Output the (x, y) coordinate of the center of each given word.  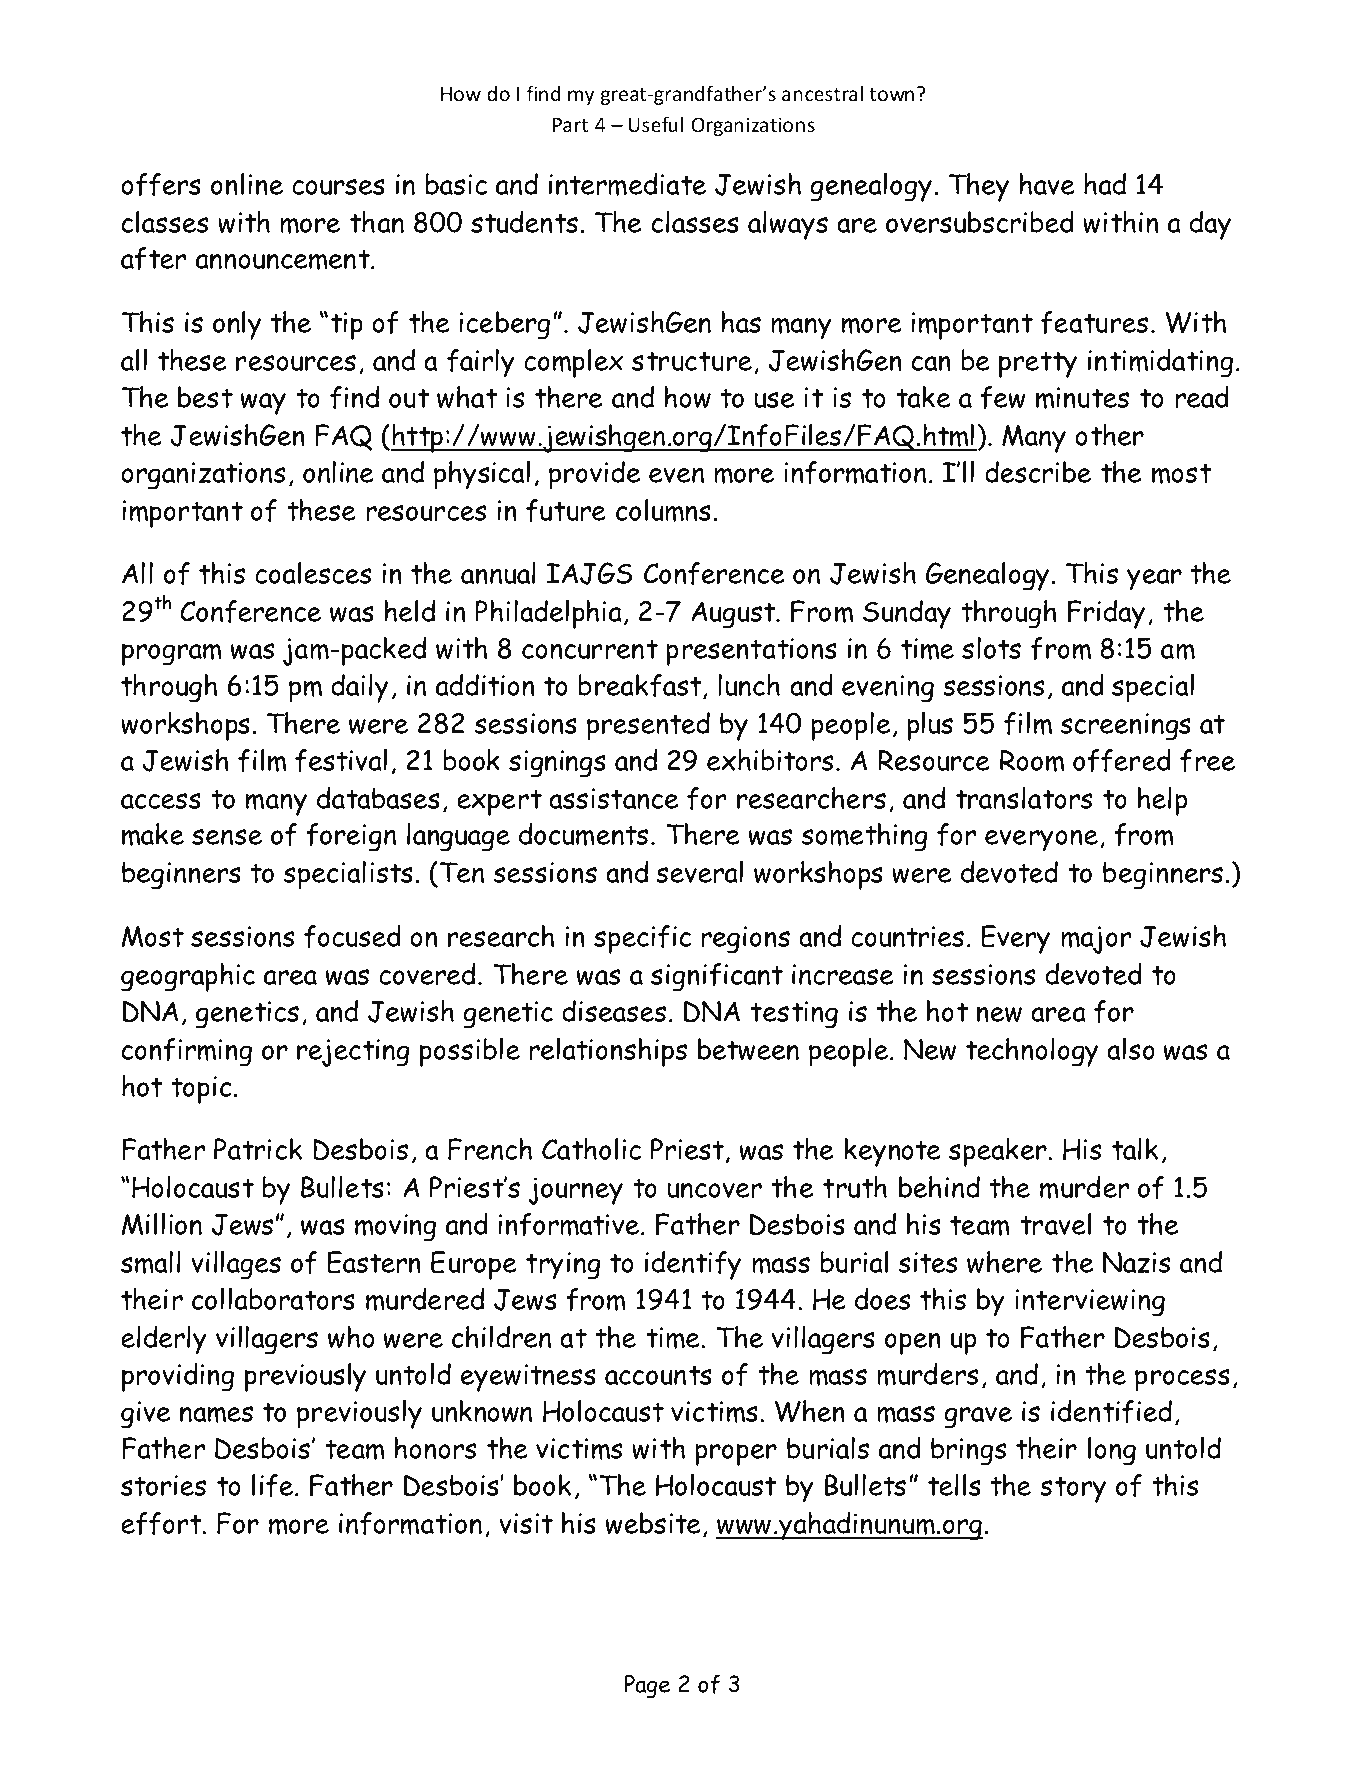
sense (227, 837)
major (1096, 940)
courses (338, 187)
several (699, 872)
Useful (656, 124)
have (1047, 184)
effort (162, 1523)
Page (647, 1686)
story (1073, 1489)
